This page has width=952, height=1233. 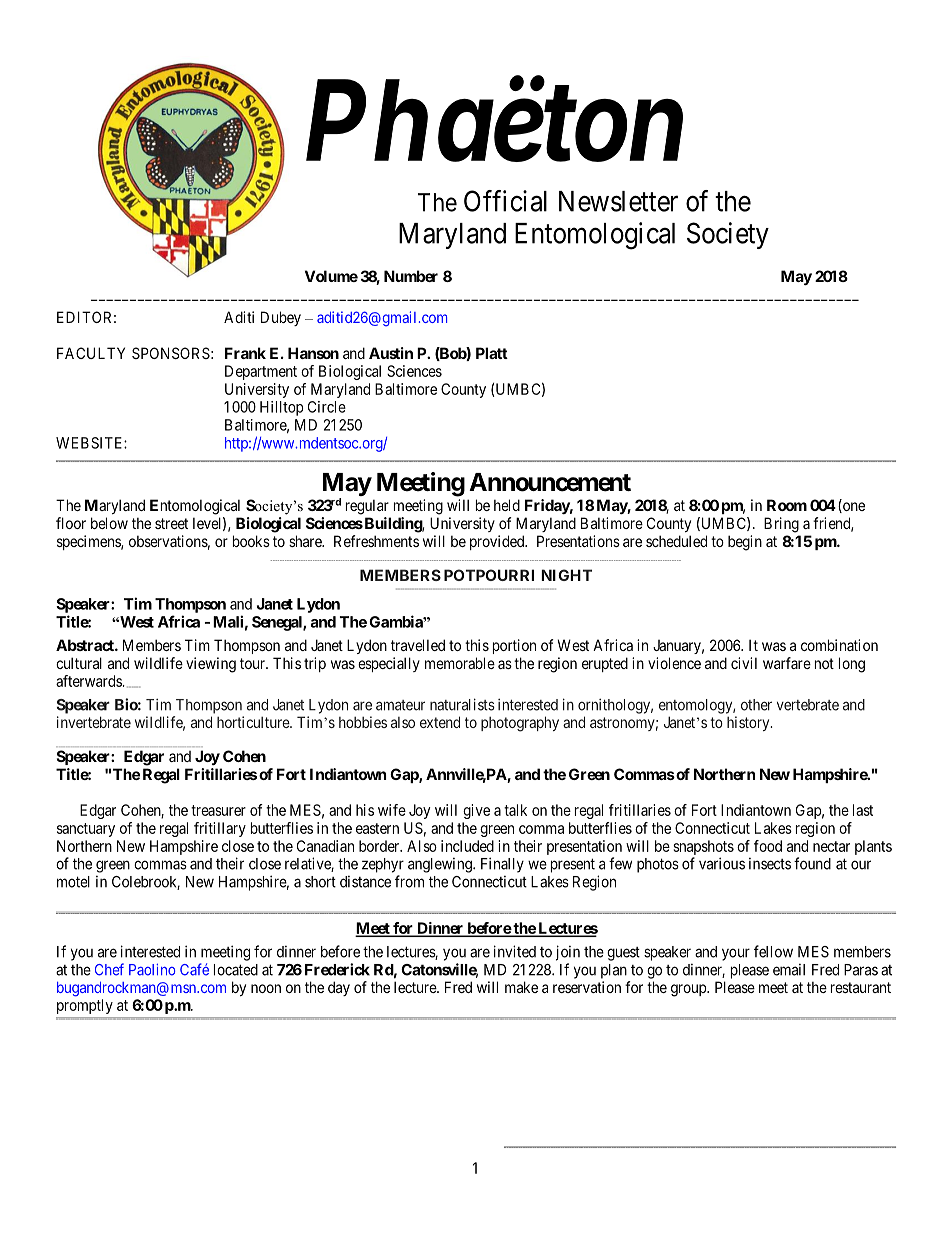 I want to click on Newsletter, so click(x=618, y=201).
